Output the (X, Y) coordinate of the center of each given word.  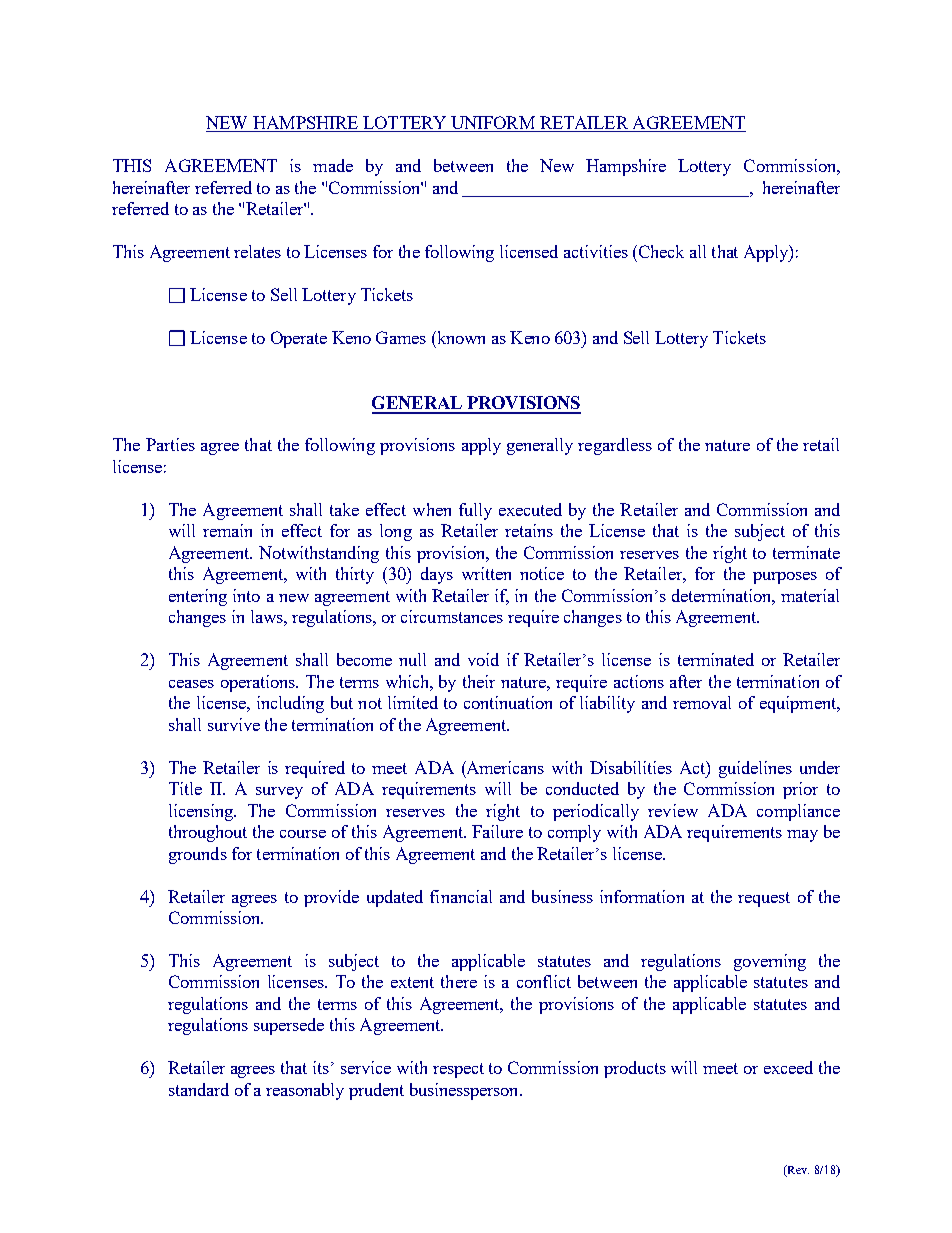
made (333, 165)
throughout (208, 833)
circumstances (452, 616)
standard (199, 1089)
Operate (299, 339)
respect (458, 1070)
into (246, 595)
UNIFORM (493, 124)
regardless (615, 446)
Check (660, 251)
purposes (785, 578)
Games (401, 337)
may (802, 836)
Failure (497, 831)
